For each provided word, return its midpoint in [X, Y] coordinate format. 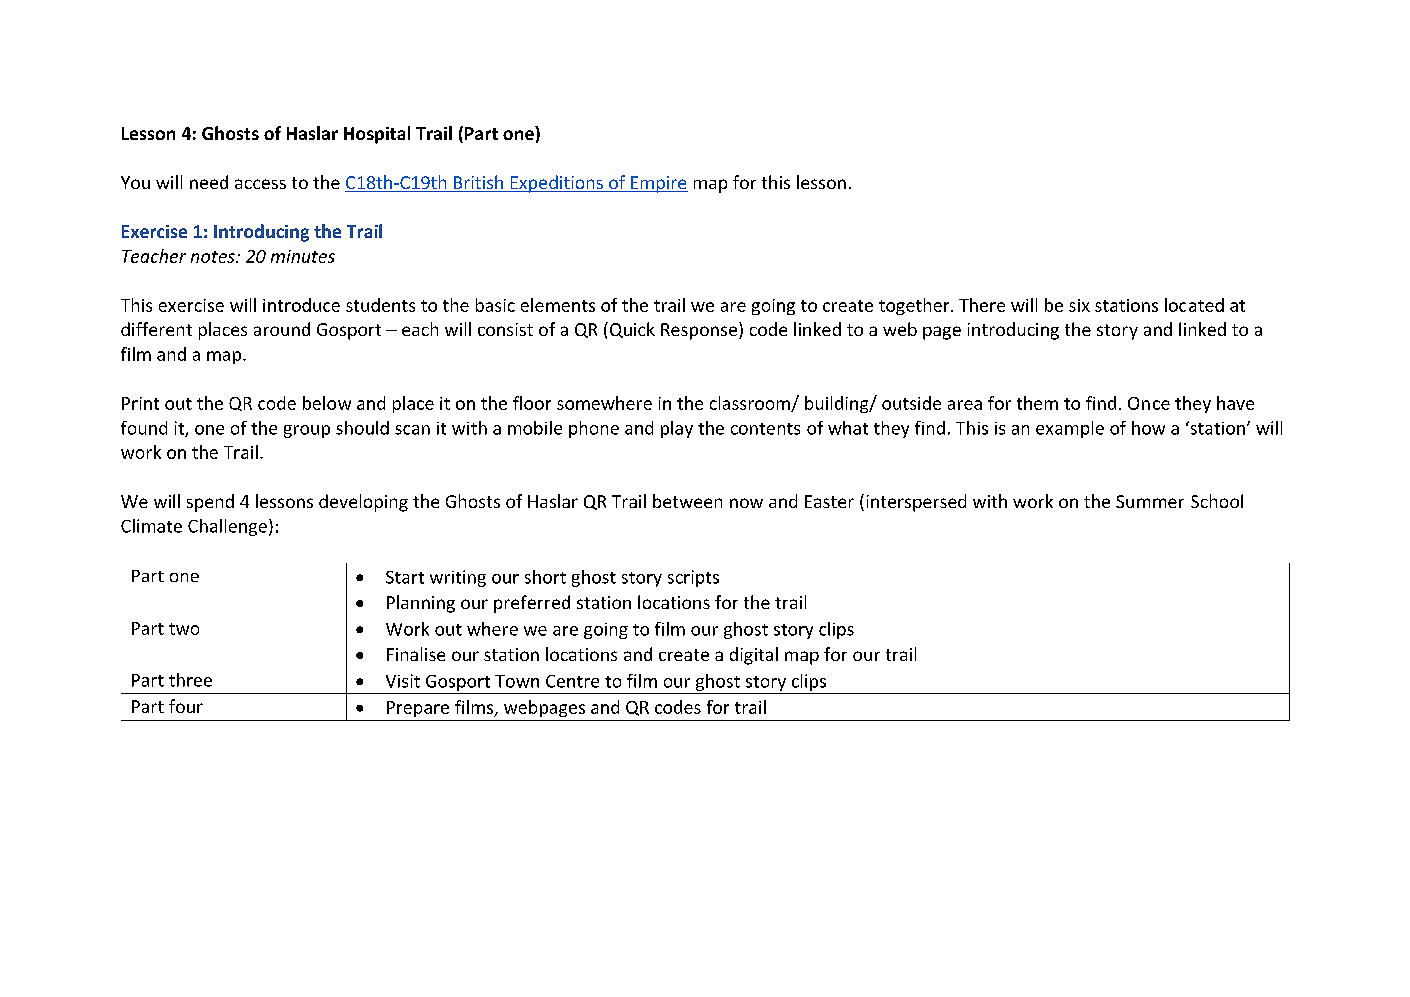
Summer [1150, 501]
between [687, 501]
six [1079, 305]
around [282, 329]
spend [210, 503]
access [260, 184]
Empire [658, 184]
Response [699, 331]
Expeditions [556, 184]
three [190, 680]
